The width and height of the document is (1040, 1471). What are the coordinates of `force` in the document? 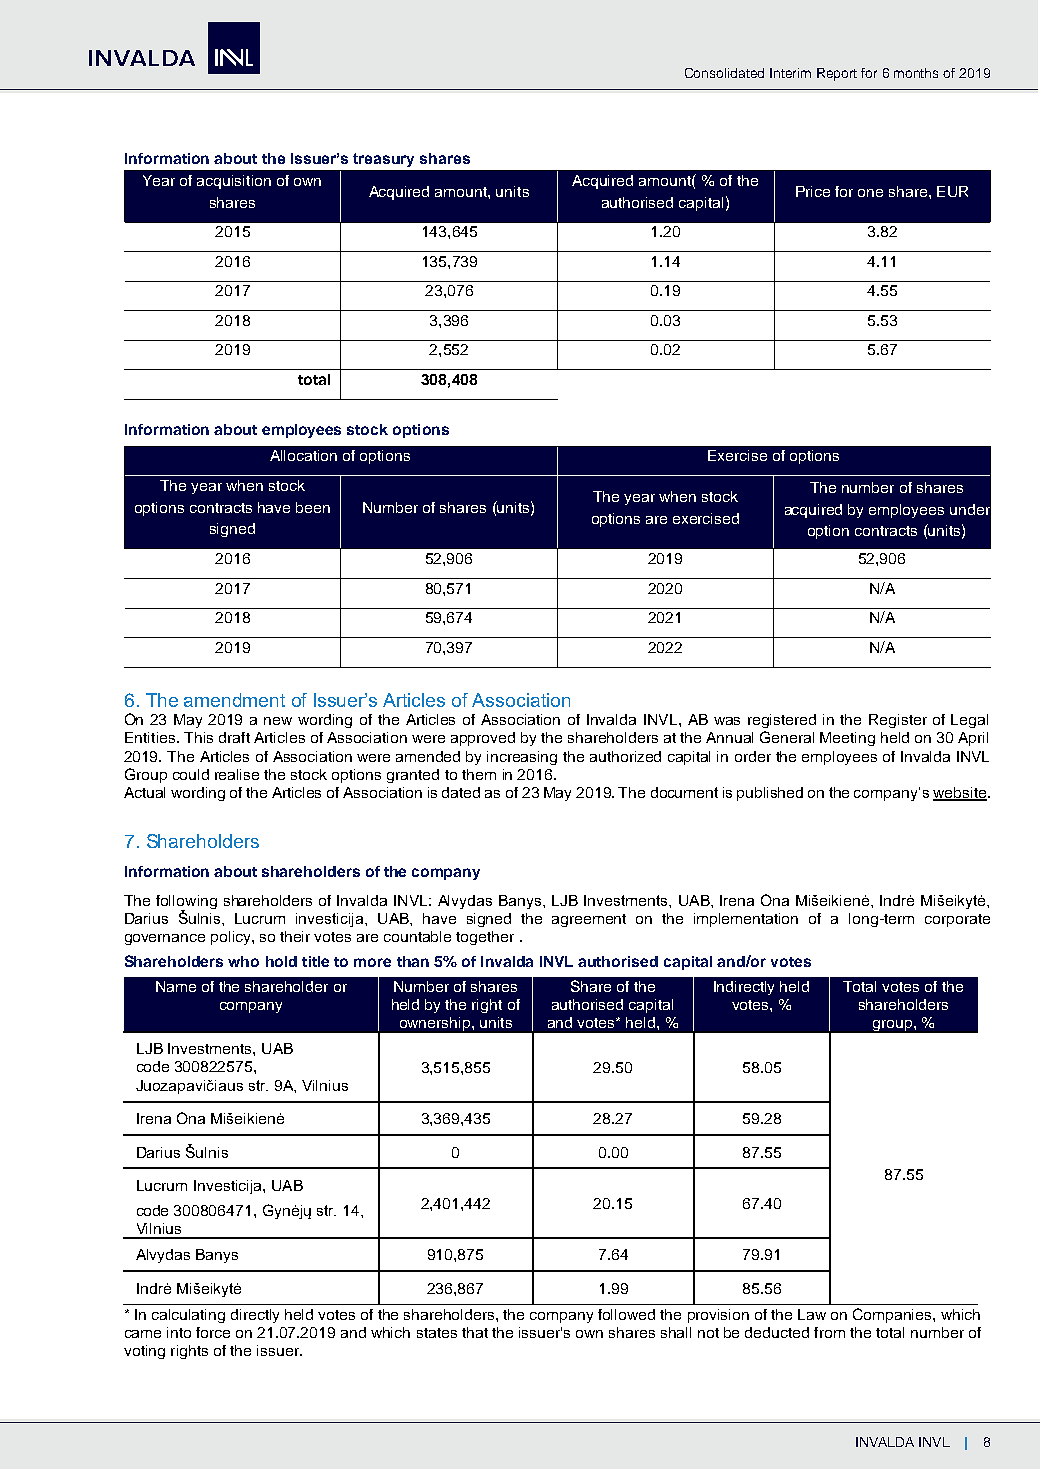 It's located at (213, 1332).
